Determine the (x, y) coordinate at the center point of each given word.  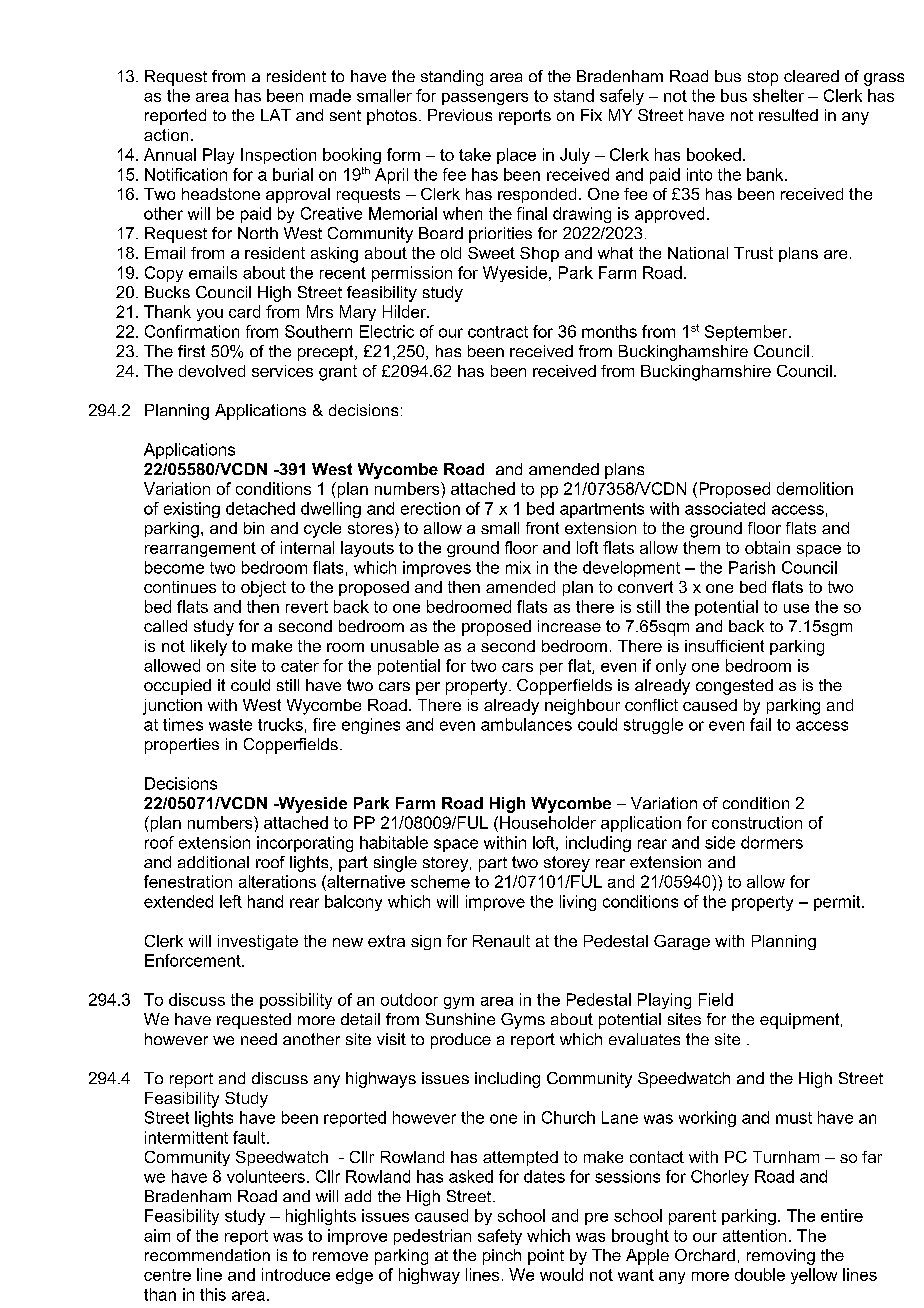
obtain (767, 547)
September (747, 333)
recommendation (207, 1255)
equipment (801, 1021)
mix (518, 567)
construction (757, 822)
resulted (788, 115)
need (259, 1039)
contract (498, 332)
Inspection (278, 156)
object (263, 589)
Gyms (523, 1021)
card (244, 311)
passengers (485, 99)
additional (213, 862)
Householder (548, 822)
